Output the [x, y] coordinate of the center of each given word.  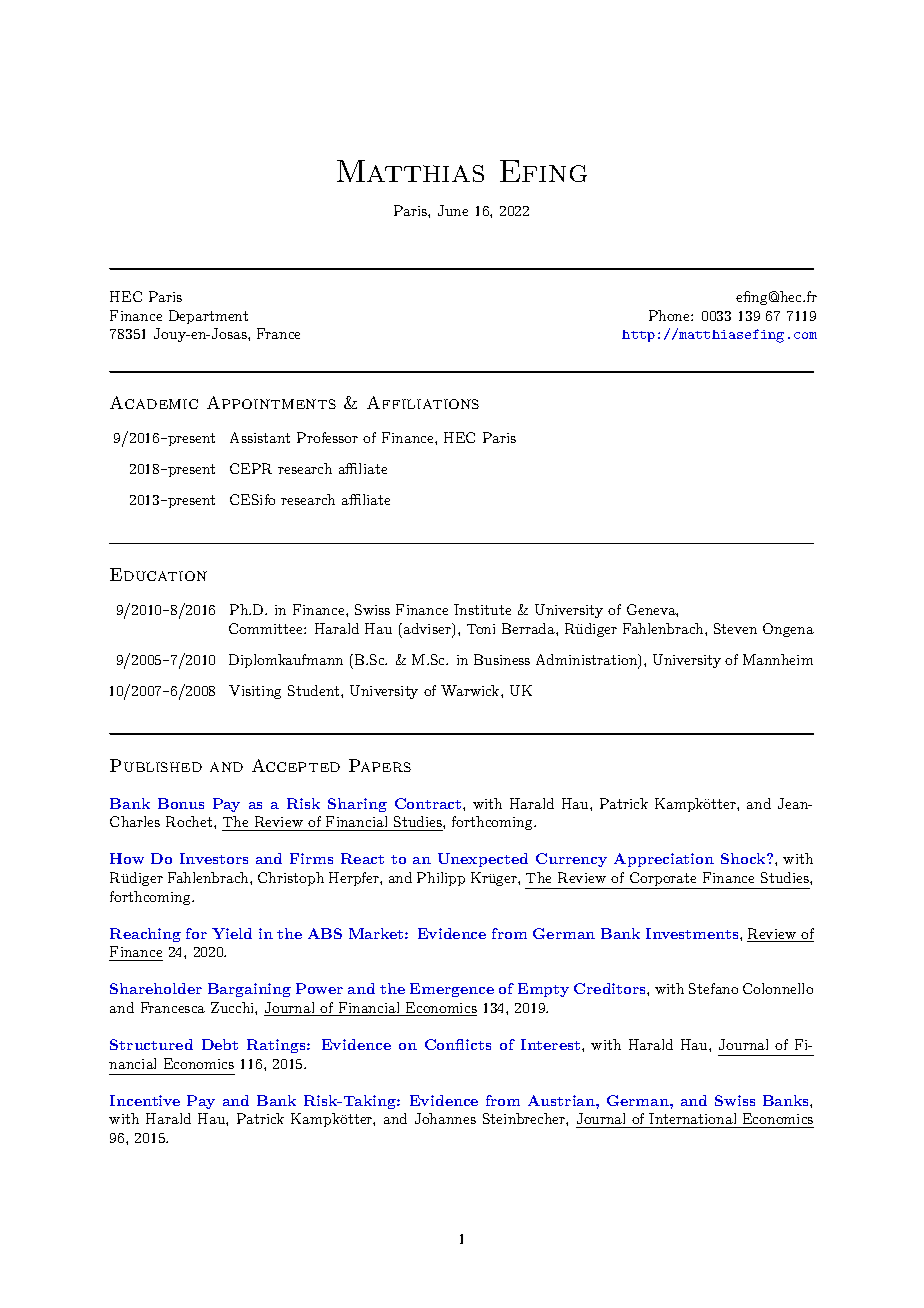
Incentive [145, 1100]
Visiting [255, 692]
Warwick [471, 690]
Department [208, 317]
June [453, 210]
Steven [735, 628]
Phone [670, 315]
